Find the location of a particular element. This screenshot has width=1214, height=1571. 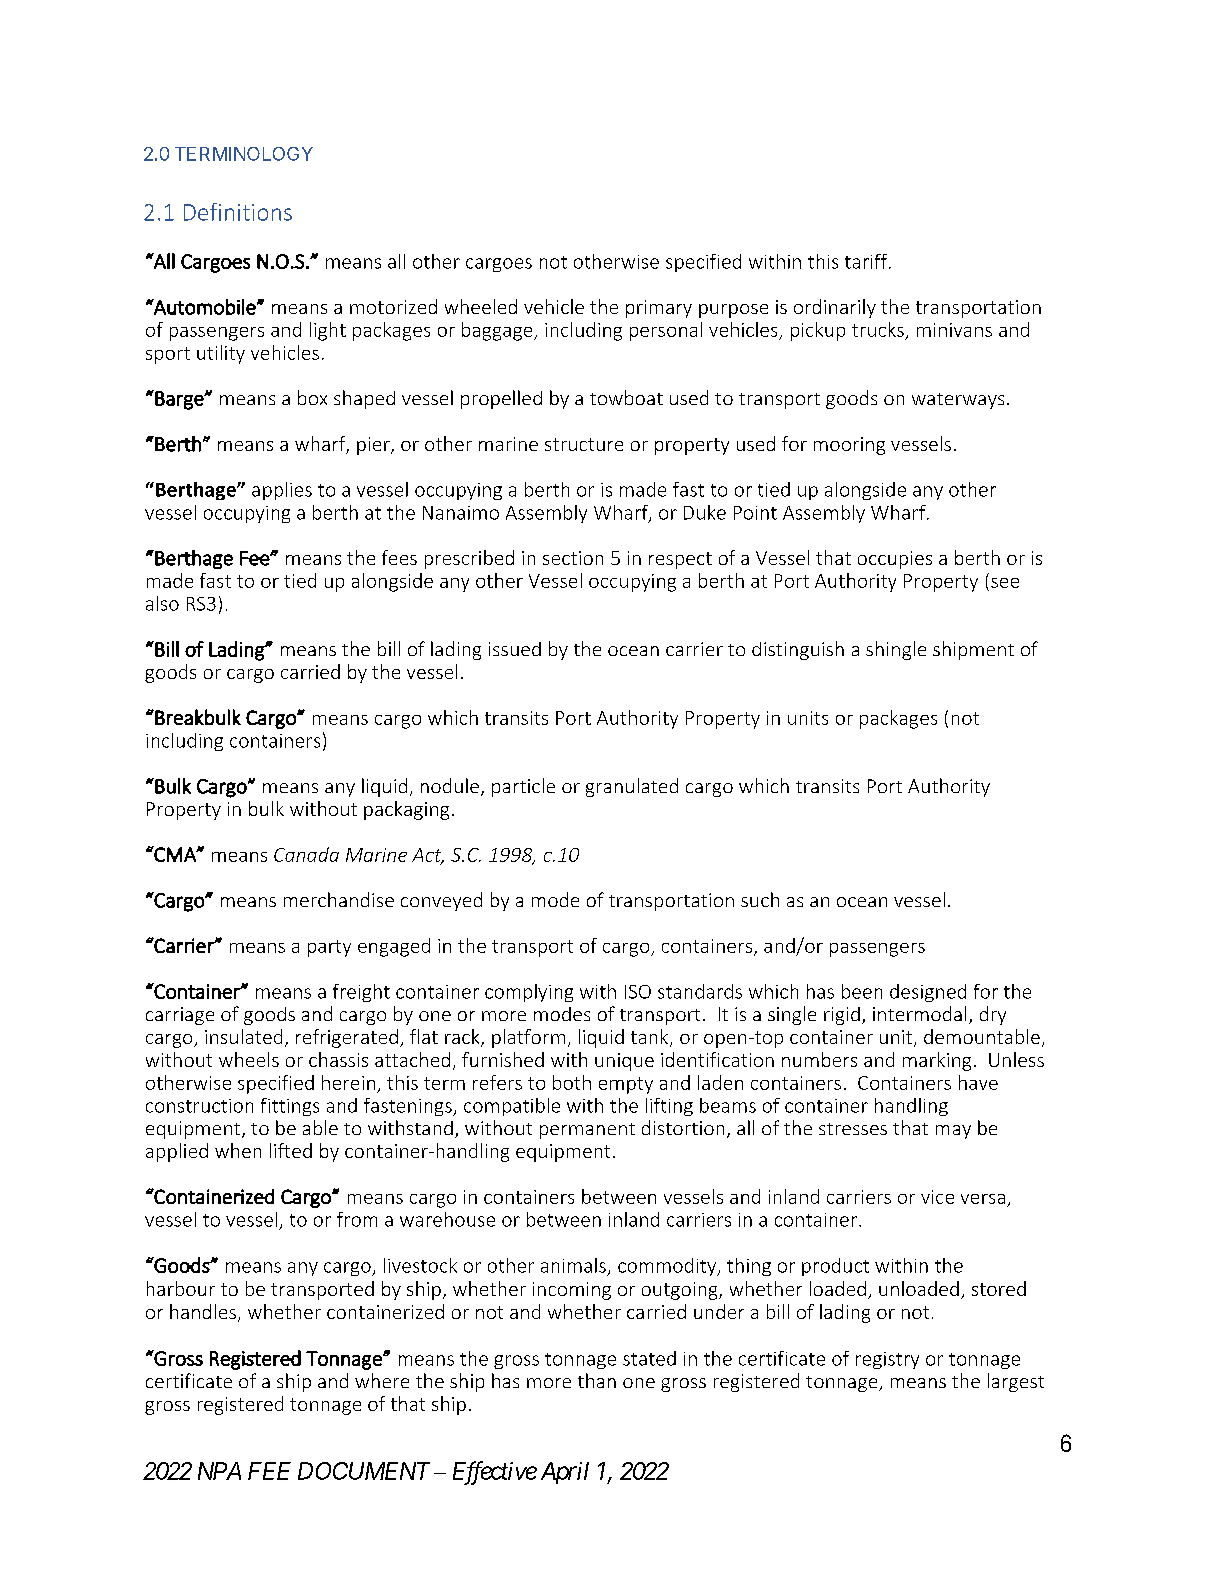

such is located at coordinates (760, 899).
